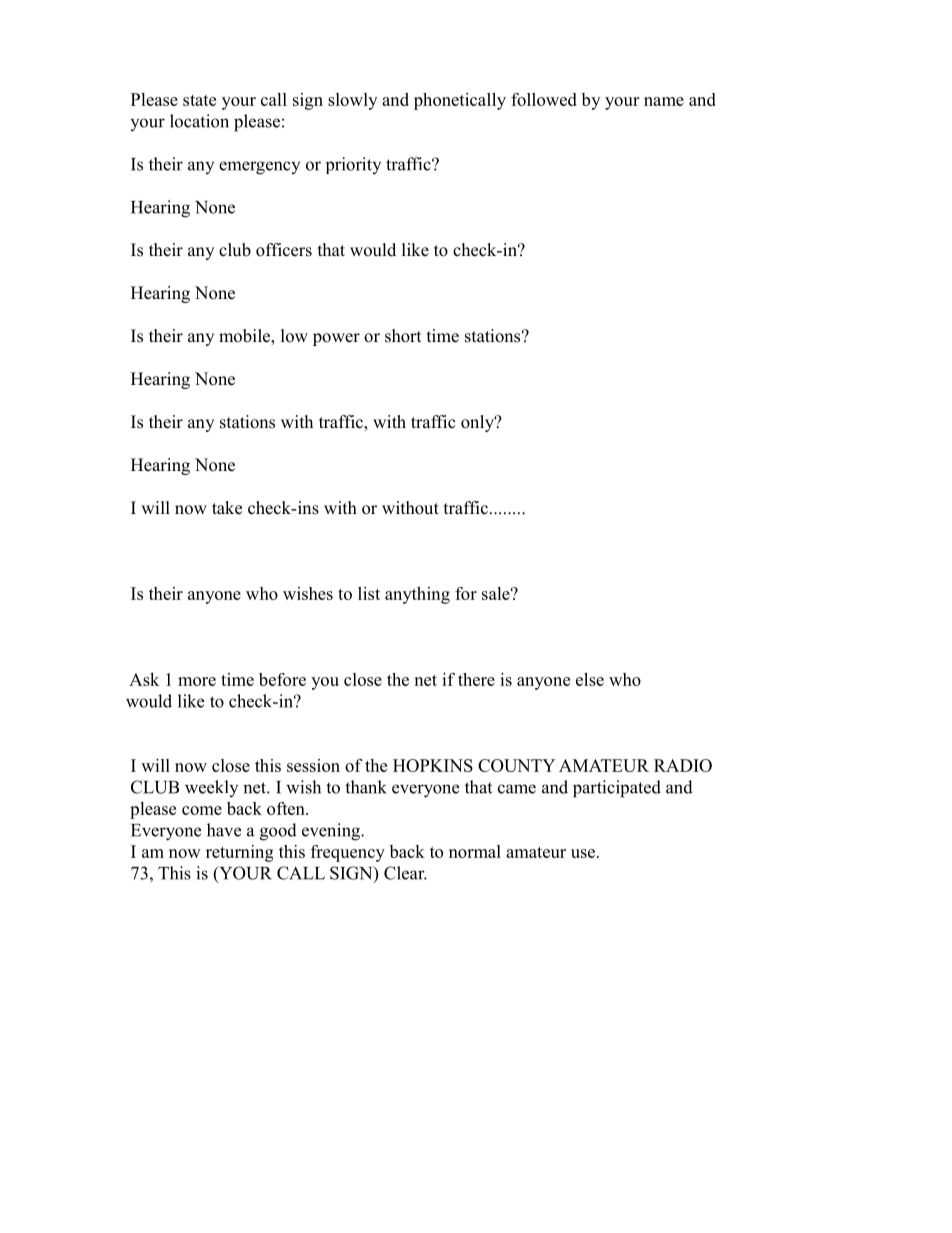 The width and height of the page is (952, 1233). Describe the element at coordinates (197, 681) in the page. I see `more` at that location.
